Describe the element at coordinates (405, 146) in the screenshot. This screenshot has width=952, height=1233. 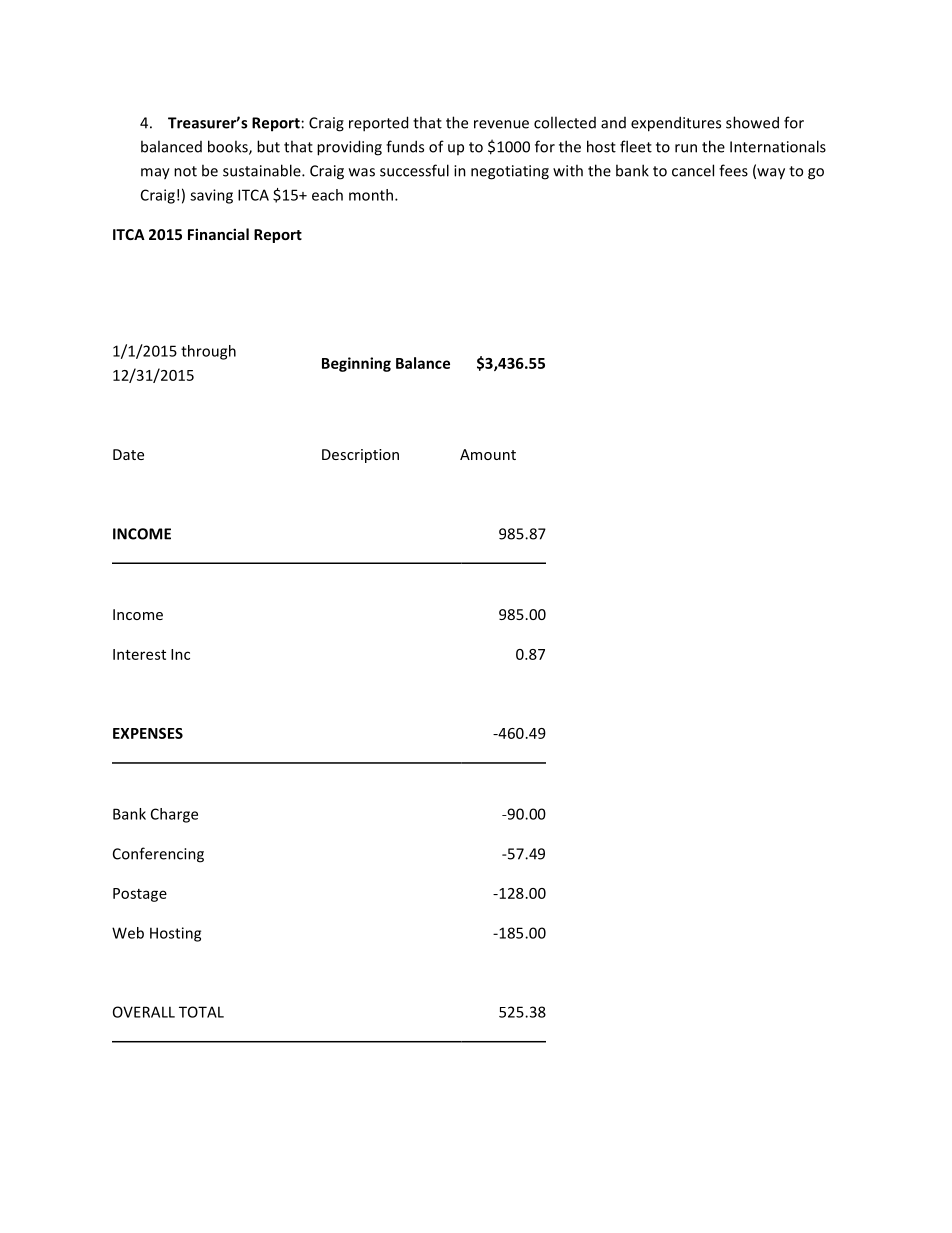
I see `funds` at that location.
